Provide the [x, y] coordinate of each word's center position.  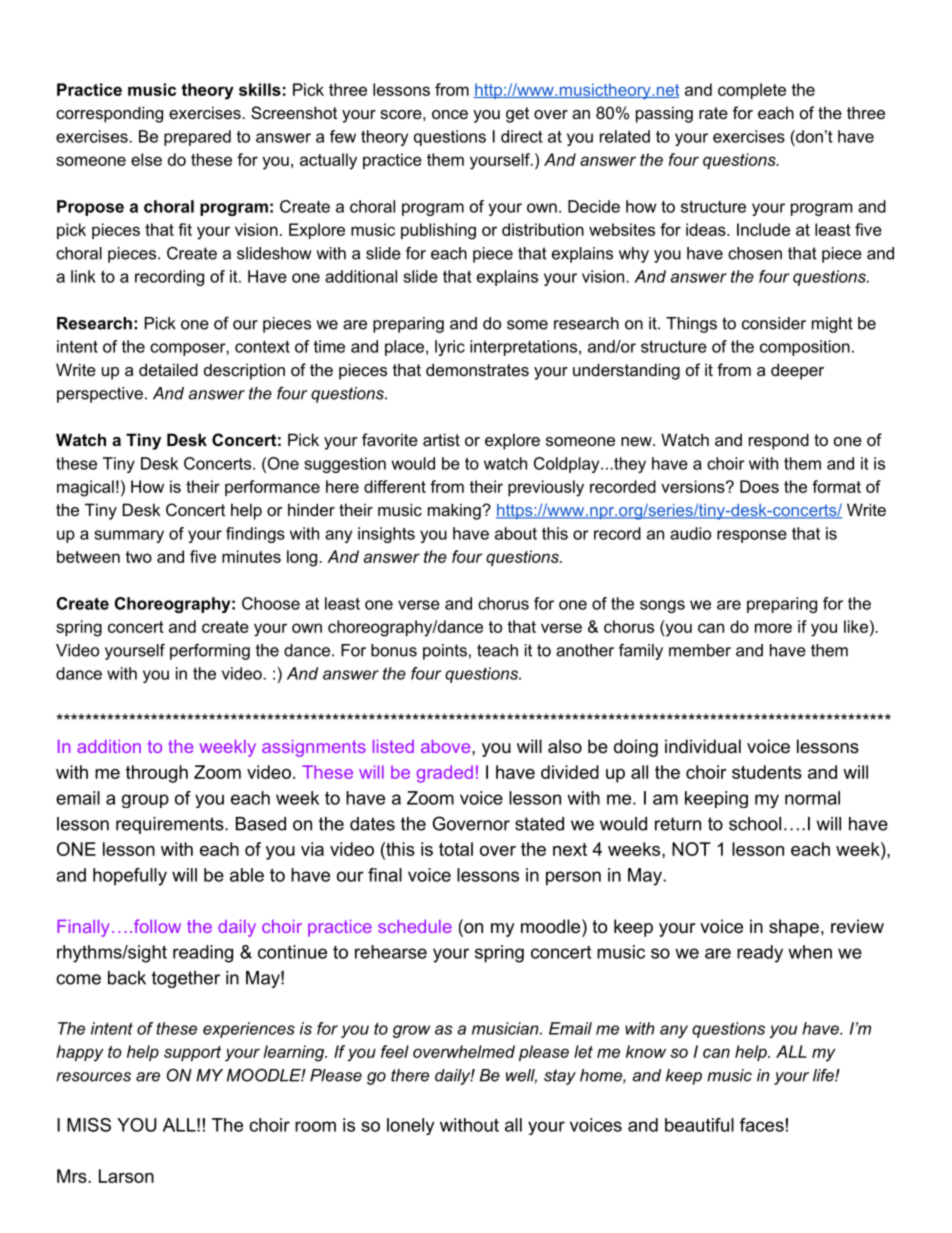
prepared [197, 138]
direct [521, 136]
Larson [126, 1176]
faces [762, 1125]
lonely [410, 1126]
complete [752, 91]
